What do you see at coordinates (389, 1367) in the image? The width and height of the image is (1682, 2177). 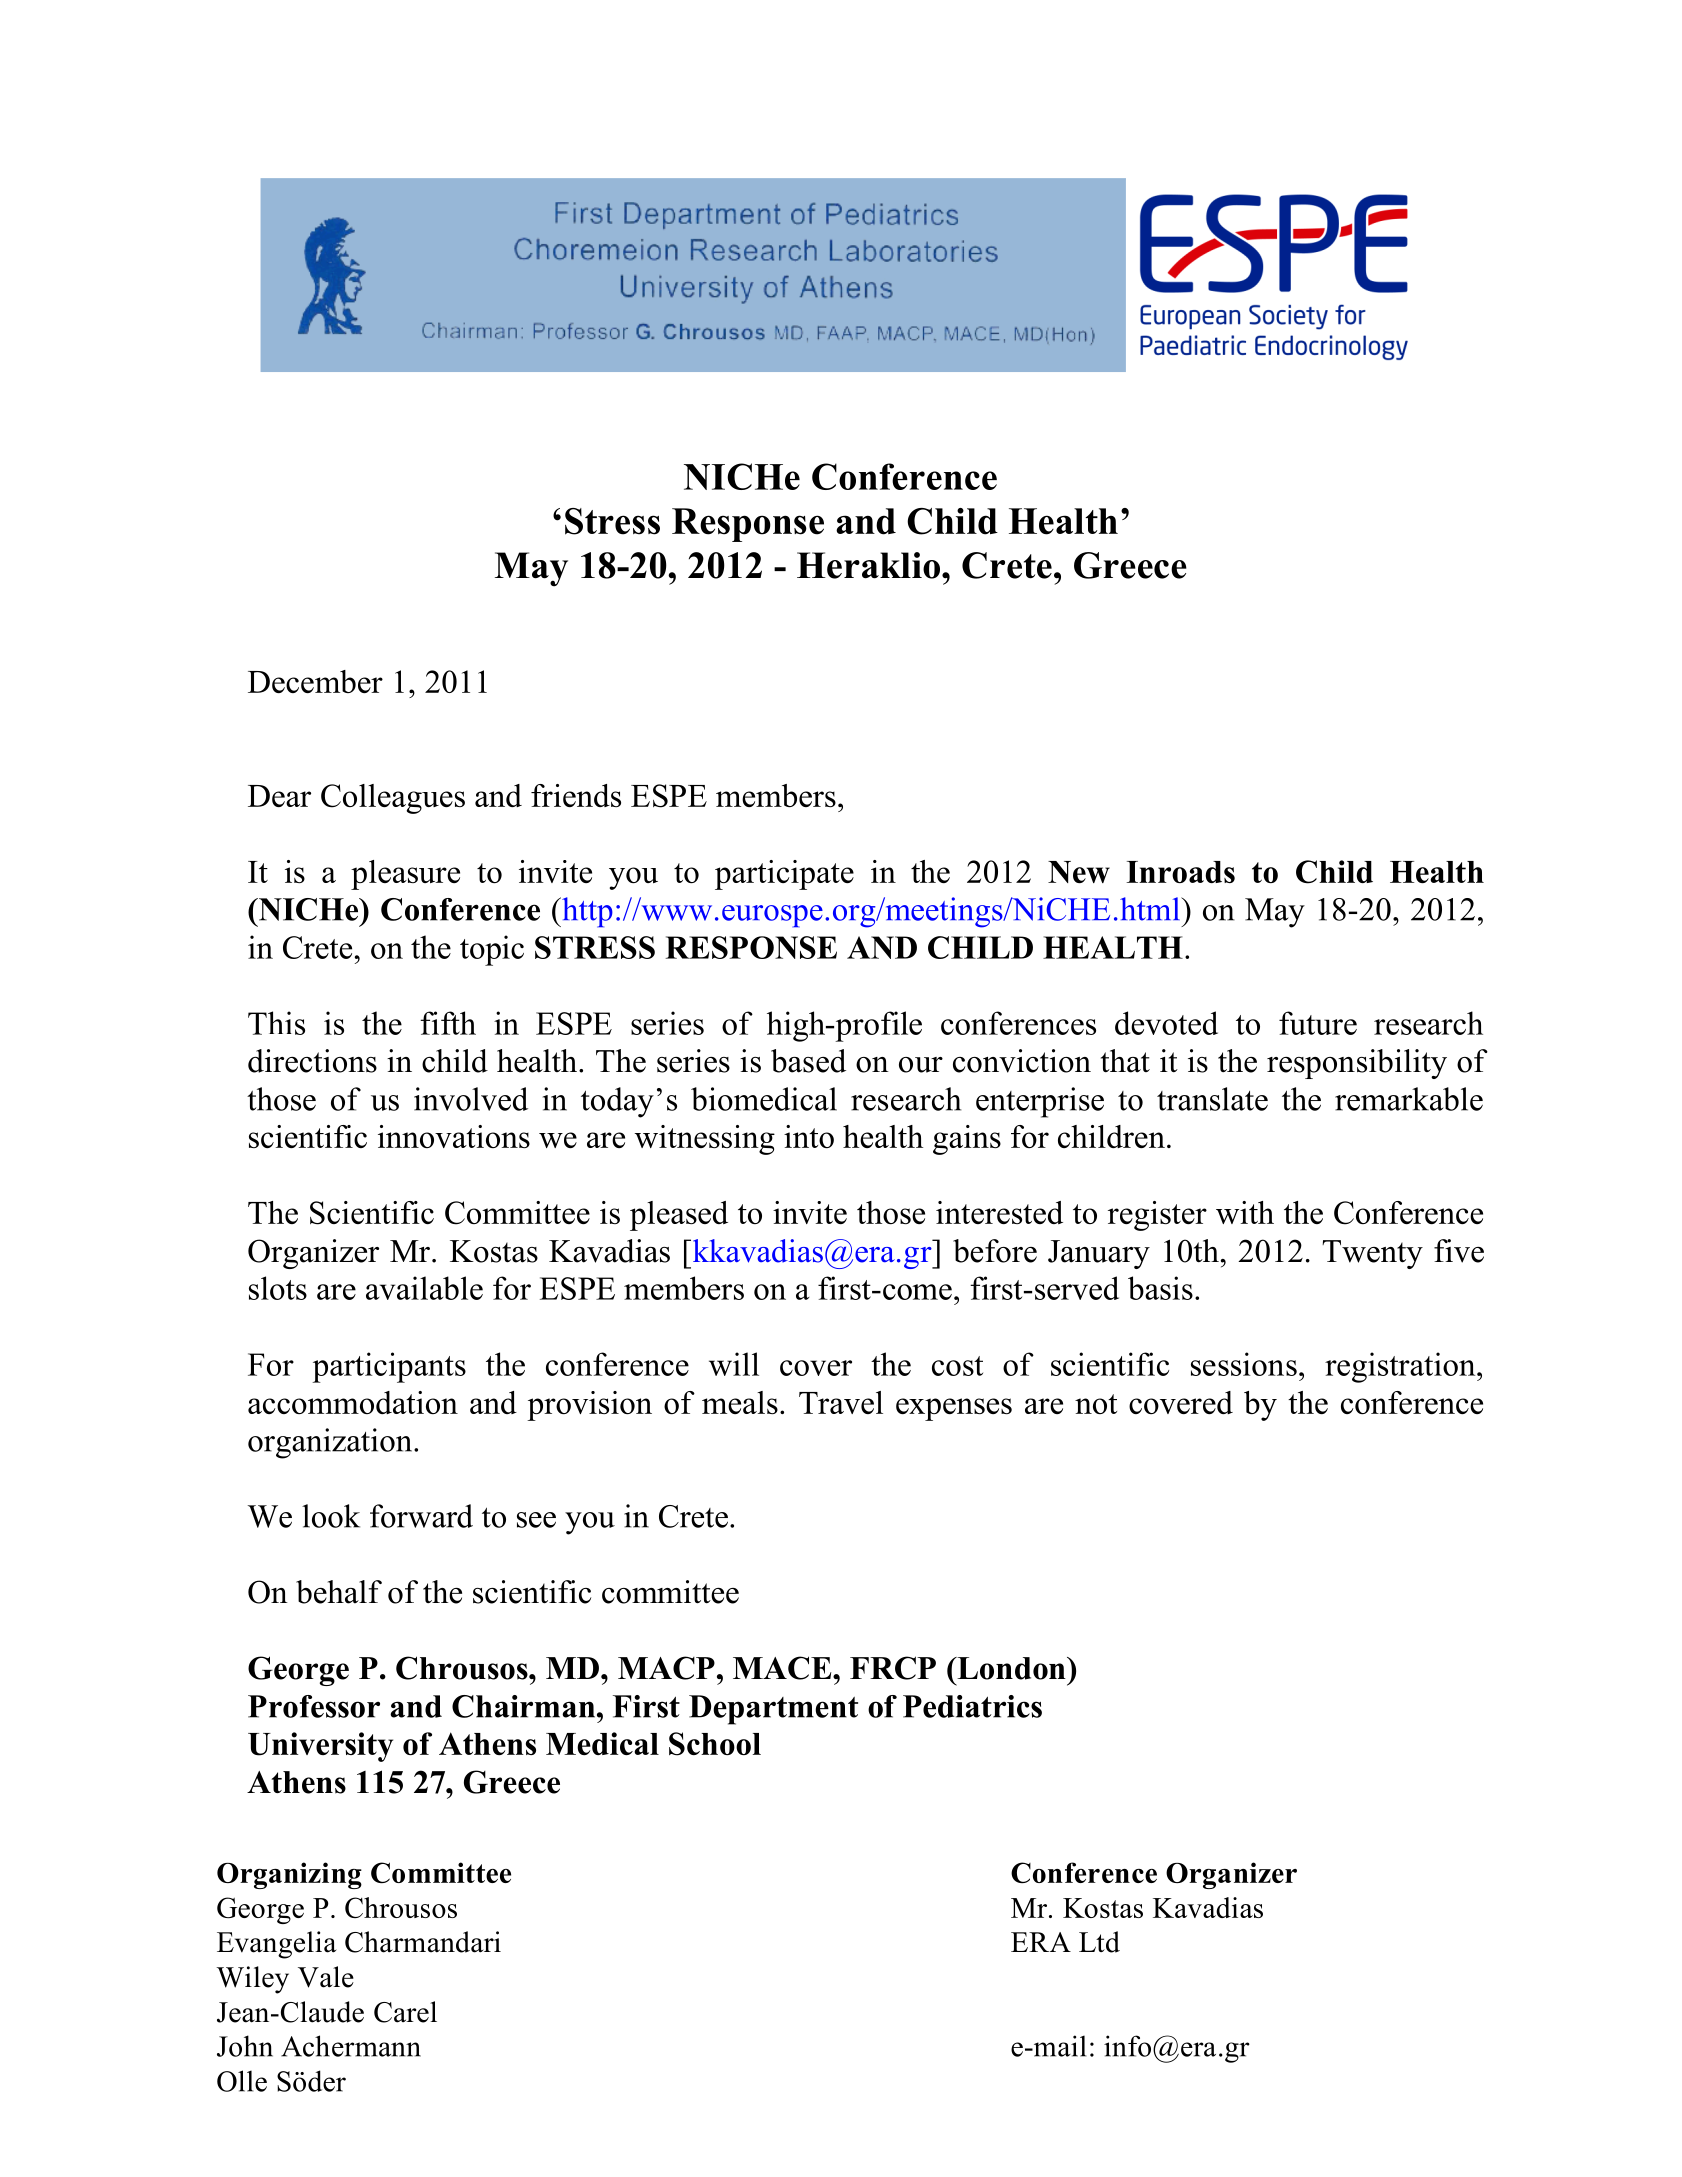 I see `participants` at bounding box center [389, 1367].
